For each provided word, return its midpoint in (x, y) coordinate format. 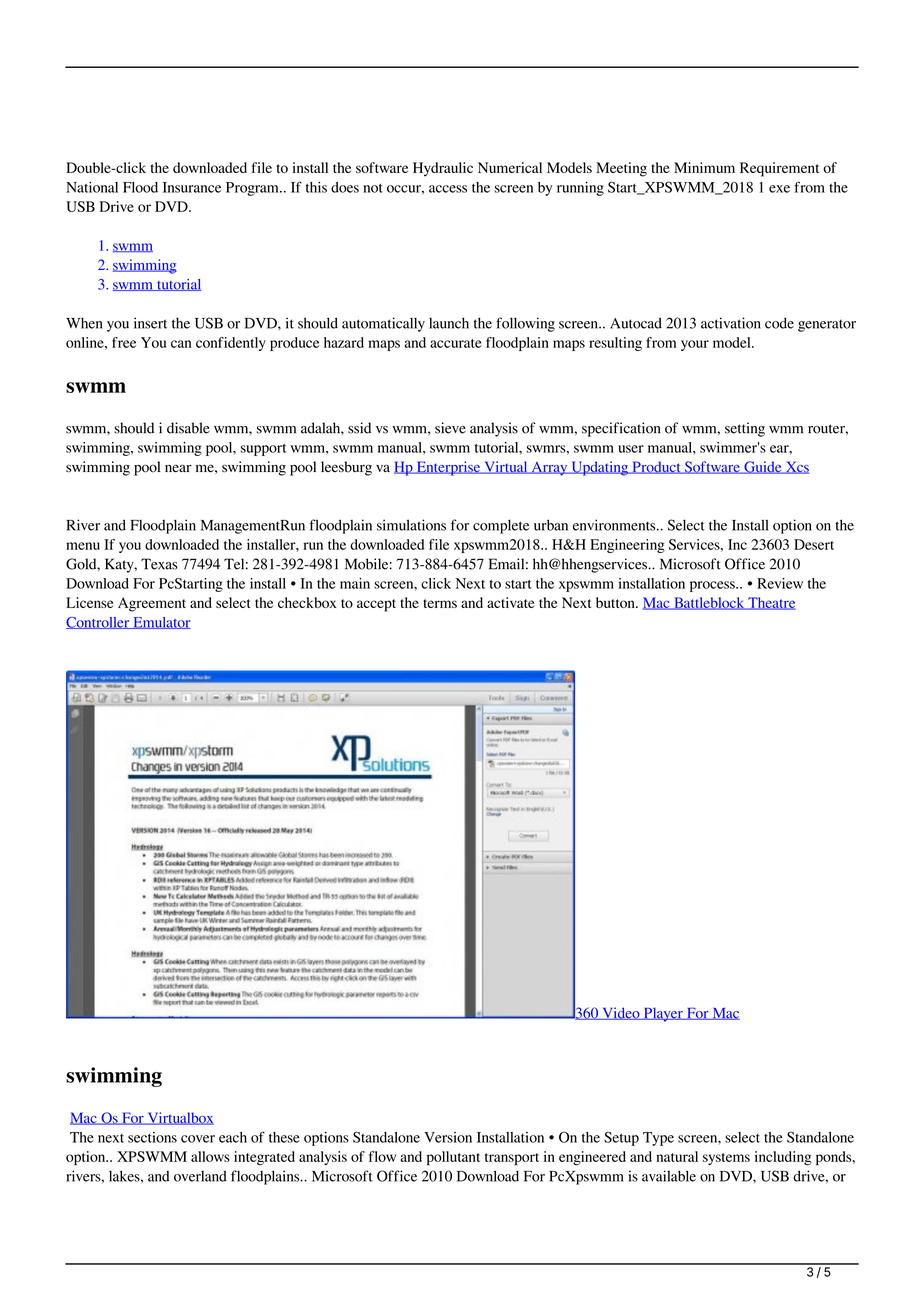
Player (663, 1014)
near (178, 468)
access (448, 189)
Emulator (161, 623)
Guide (763, 467)
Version (448, 1137)
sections (152, 1137)
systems (726, 1159)
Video (621, 1013)
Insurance (192, 187)
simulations (411, 525)
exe (779, 189)
